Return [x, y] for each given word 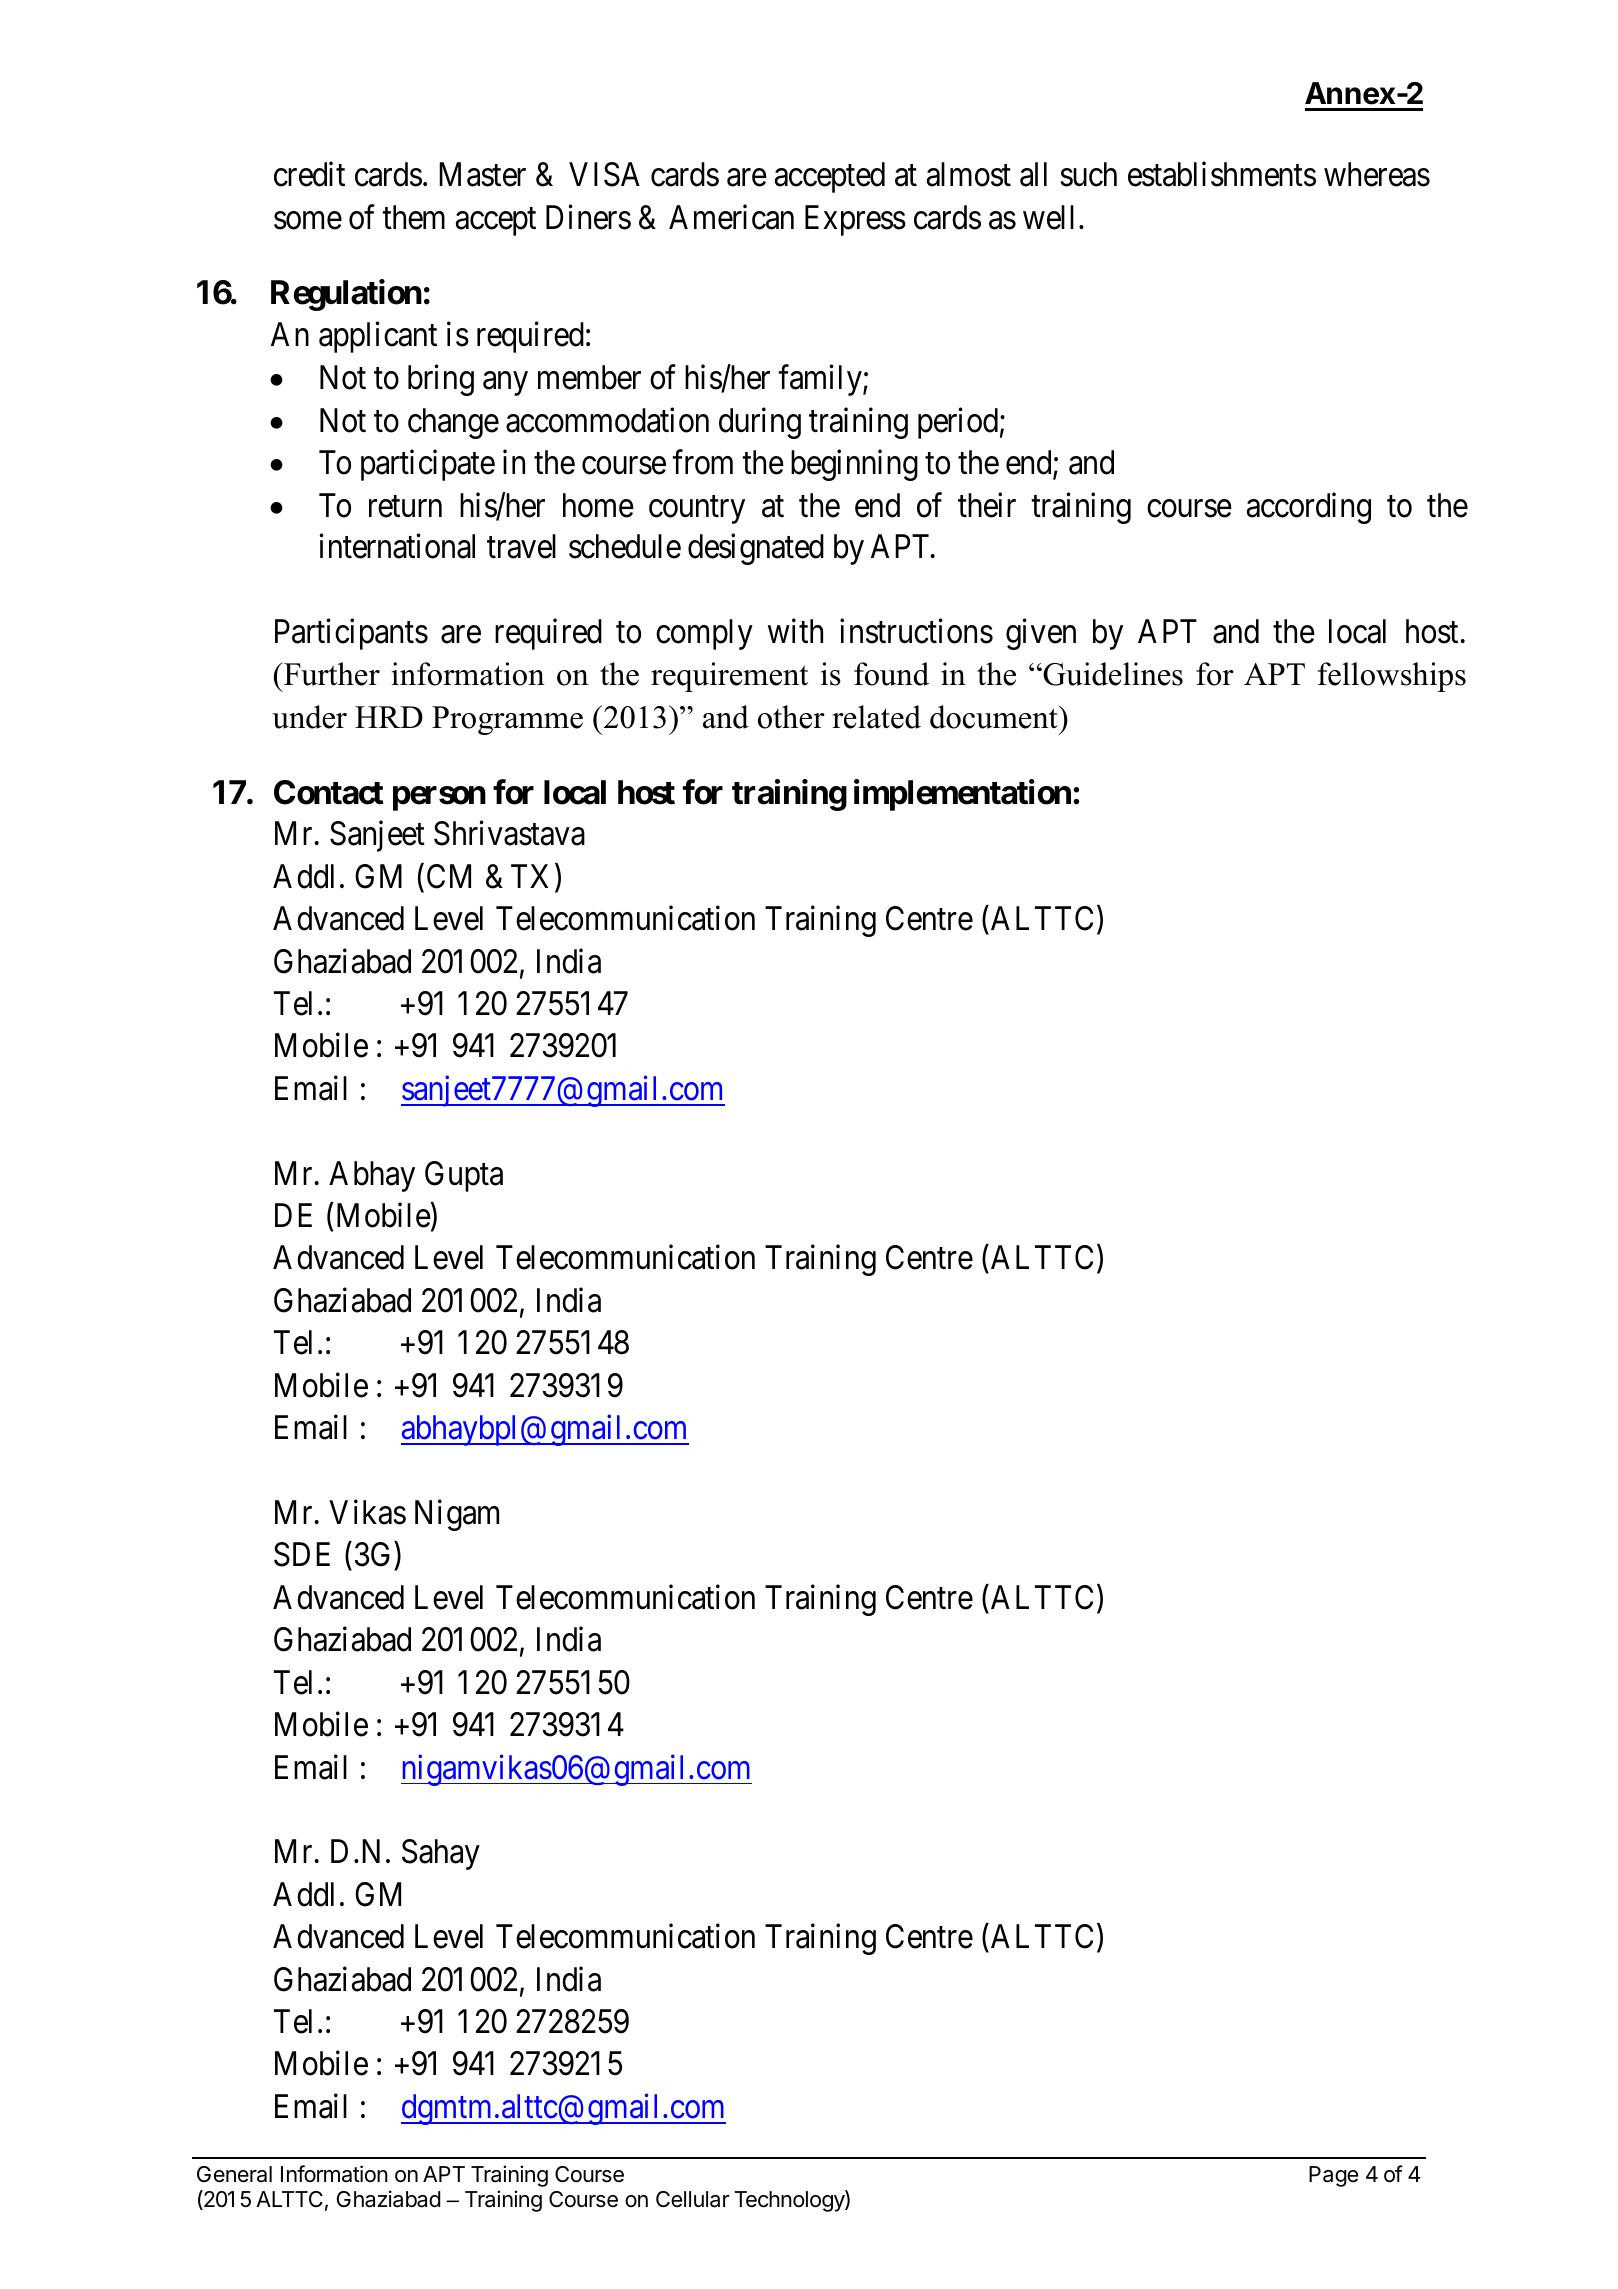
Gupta [464, 1176]
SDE [302, 1554]
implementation [962, 795]
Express [855, 220]
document [995, 717]
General [234, 2174]
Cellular [693, 2199]
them [413, 217]
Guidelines [1112, 674]
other [791, 717]
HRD [389, 717]
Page [1333, 2176]
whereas [1377, 174]
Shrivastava [509, 833]
